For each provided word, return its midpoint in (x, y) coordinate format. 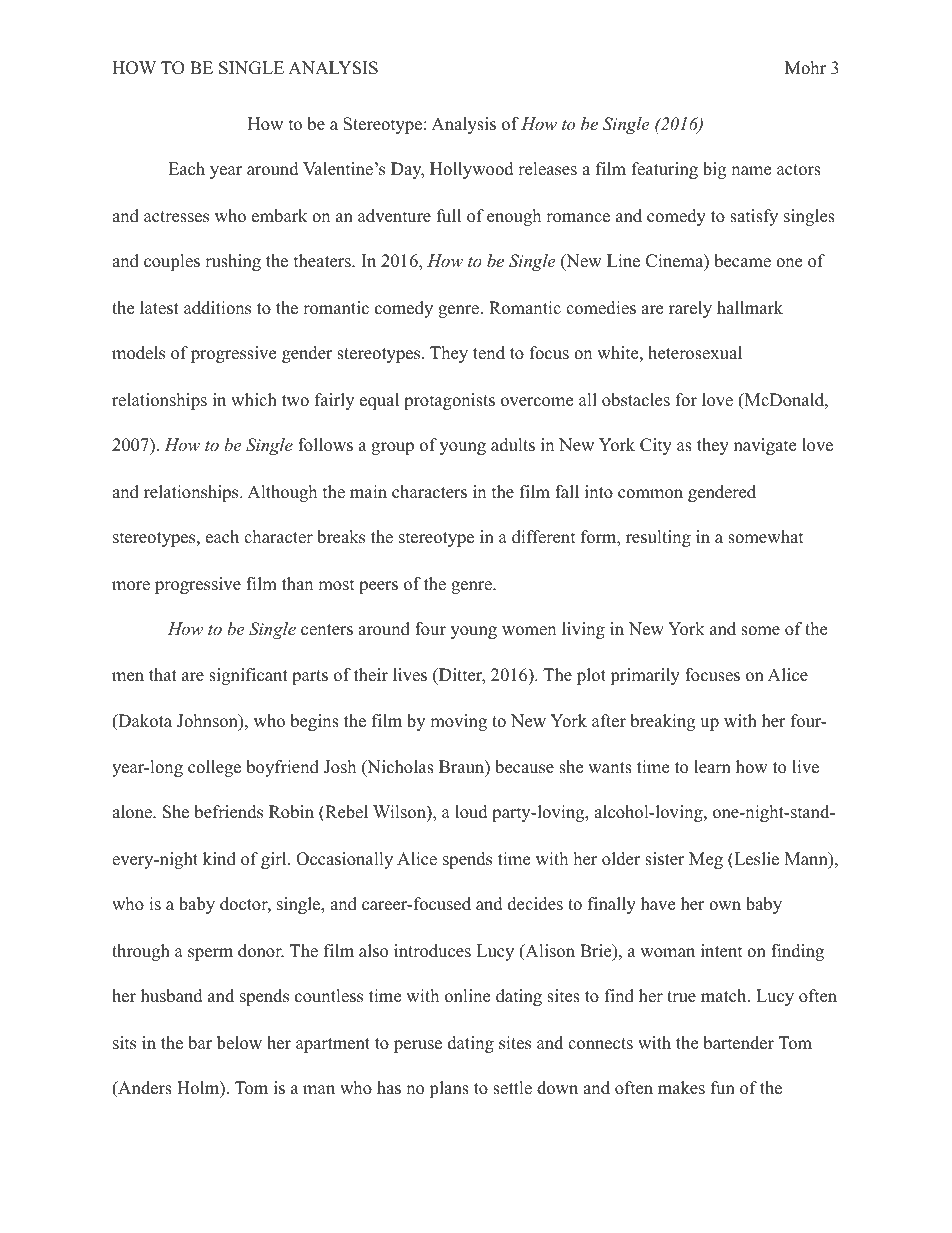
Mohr (805, 68)
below (239, 1043)
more (131, 586)
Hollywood (472, 170)
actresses (176, 217)
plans (449, 1089)
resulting (658, 538)
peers (378, 587)
